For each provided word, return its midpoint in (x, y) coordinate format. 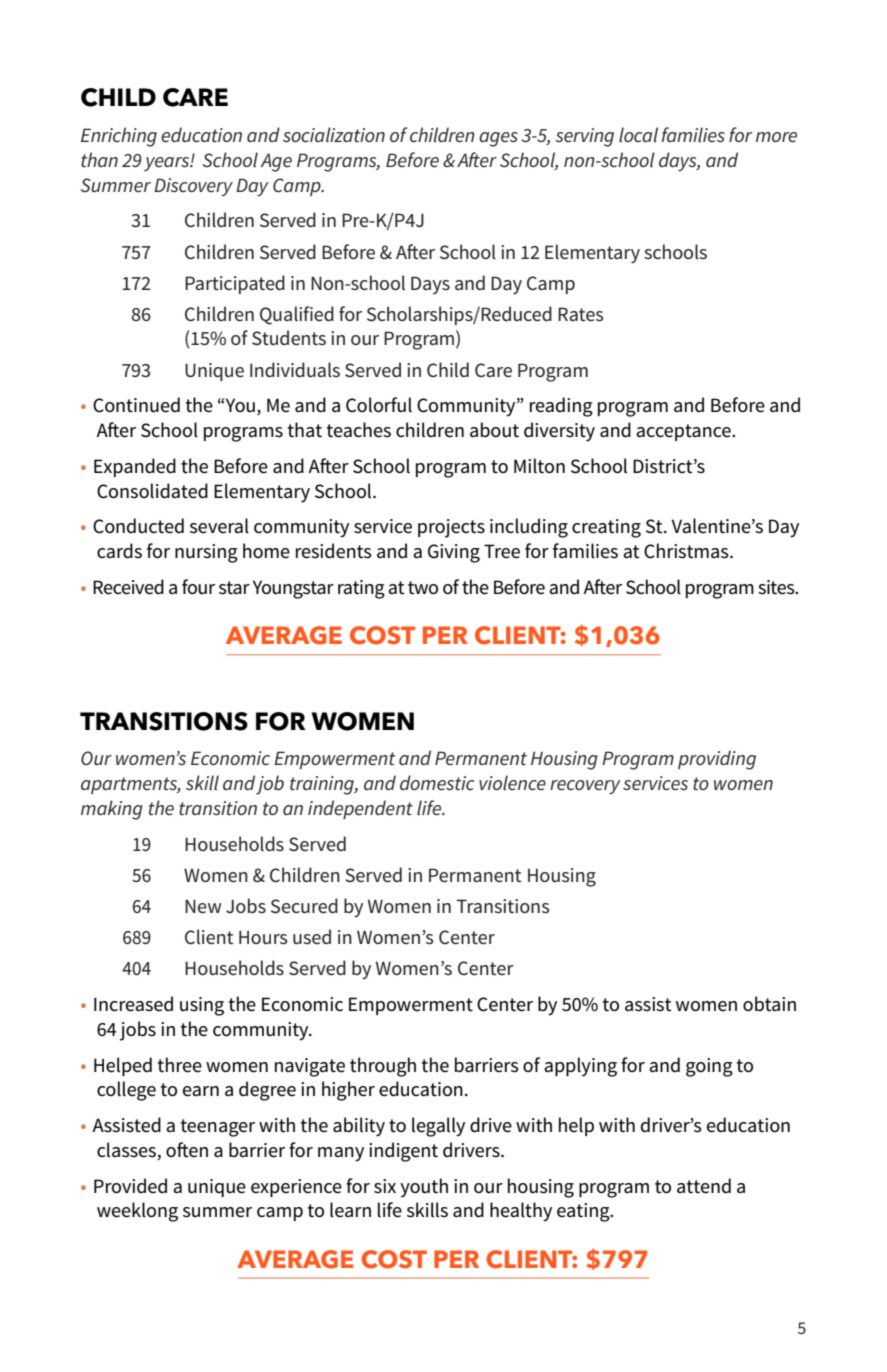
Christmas (687, 551)
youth (424, 1188)
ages (498, 139)
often (187, 1150)
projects (451, 528)
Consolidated (152, 491)
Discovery (193, 187)
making (112, 810)
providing (717, 760)
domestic (437, 783)
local (638, 134)
